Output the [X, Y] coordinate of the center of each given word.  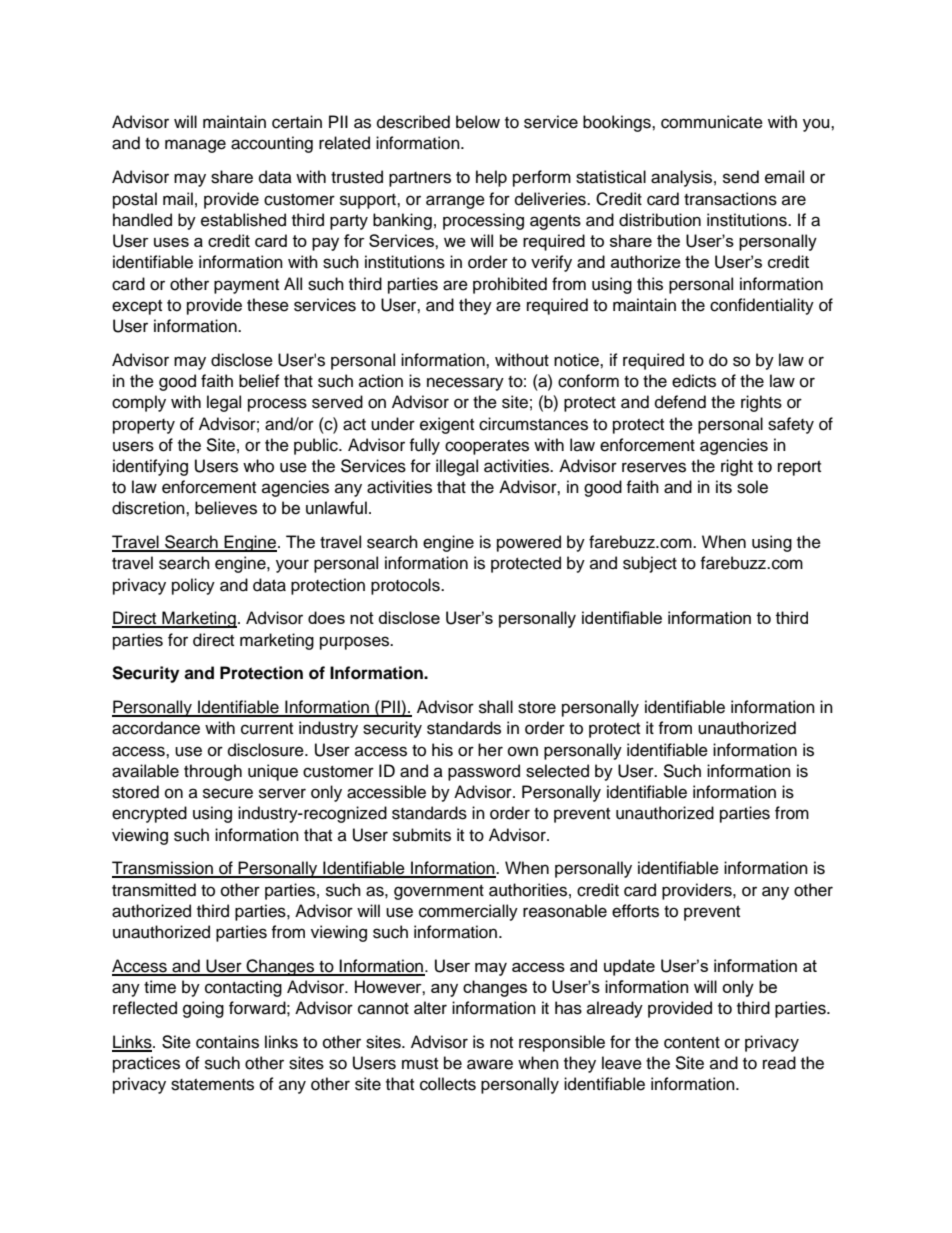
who [258, 466]
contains [227, 1042]
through [213, 772]
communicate [712, 122]
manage [195, 146]
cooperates [487, 447]
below [478, 122]
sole [752, 487]
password [484, 772]
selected [557, 771]
